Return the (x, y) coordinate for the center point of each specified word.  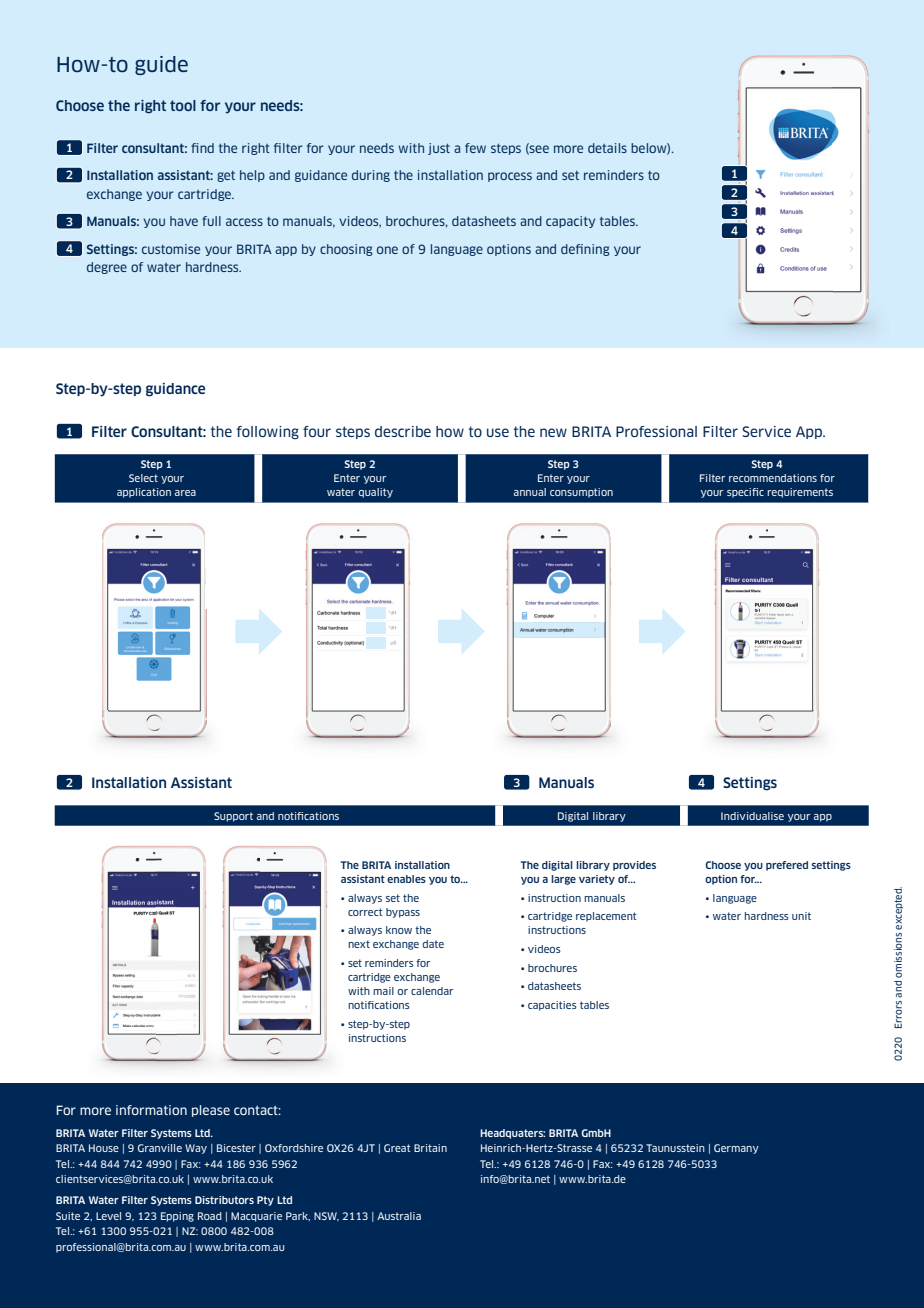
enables (406, 879)
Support (233, 817)
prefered (787, 866)
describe (403, 431)
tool (183, 105)
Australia (399, 1216)
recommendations (773, 478)
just (439, 149)
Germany (736, 1149)
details (607, 148)
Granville (160, 1148)
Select (143, 478)
